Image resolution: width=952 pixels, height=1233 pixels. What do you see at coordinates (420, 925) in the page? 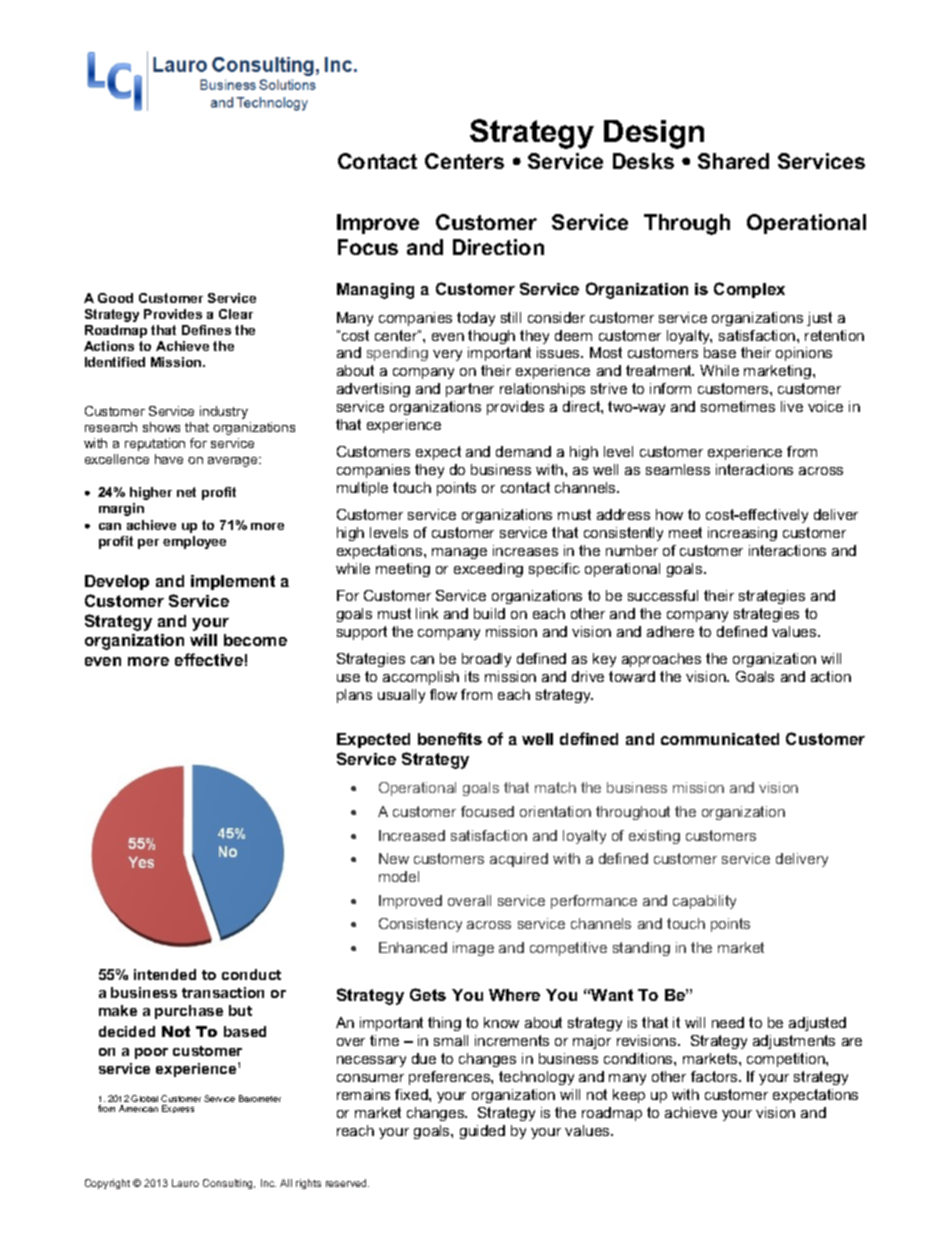
I see `Consistency` at bounding box center [420, 925].
